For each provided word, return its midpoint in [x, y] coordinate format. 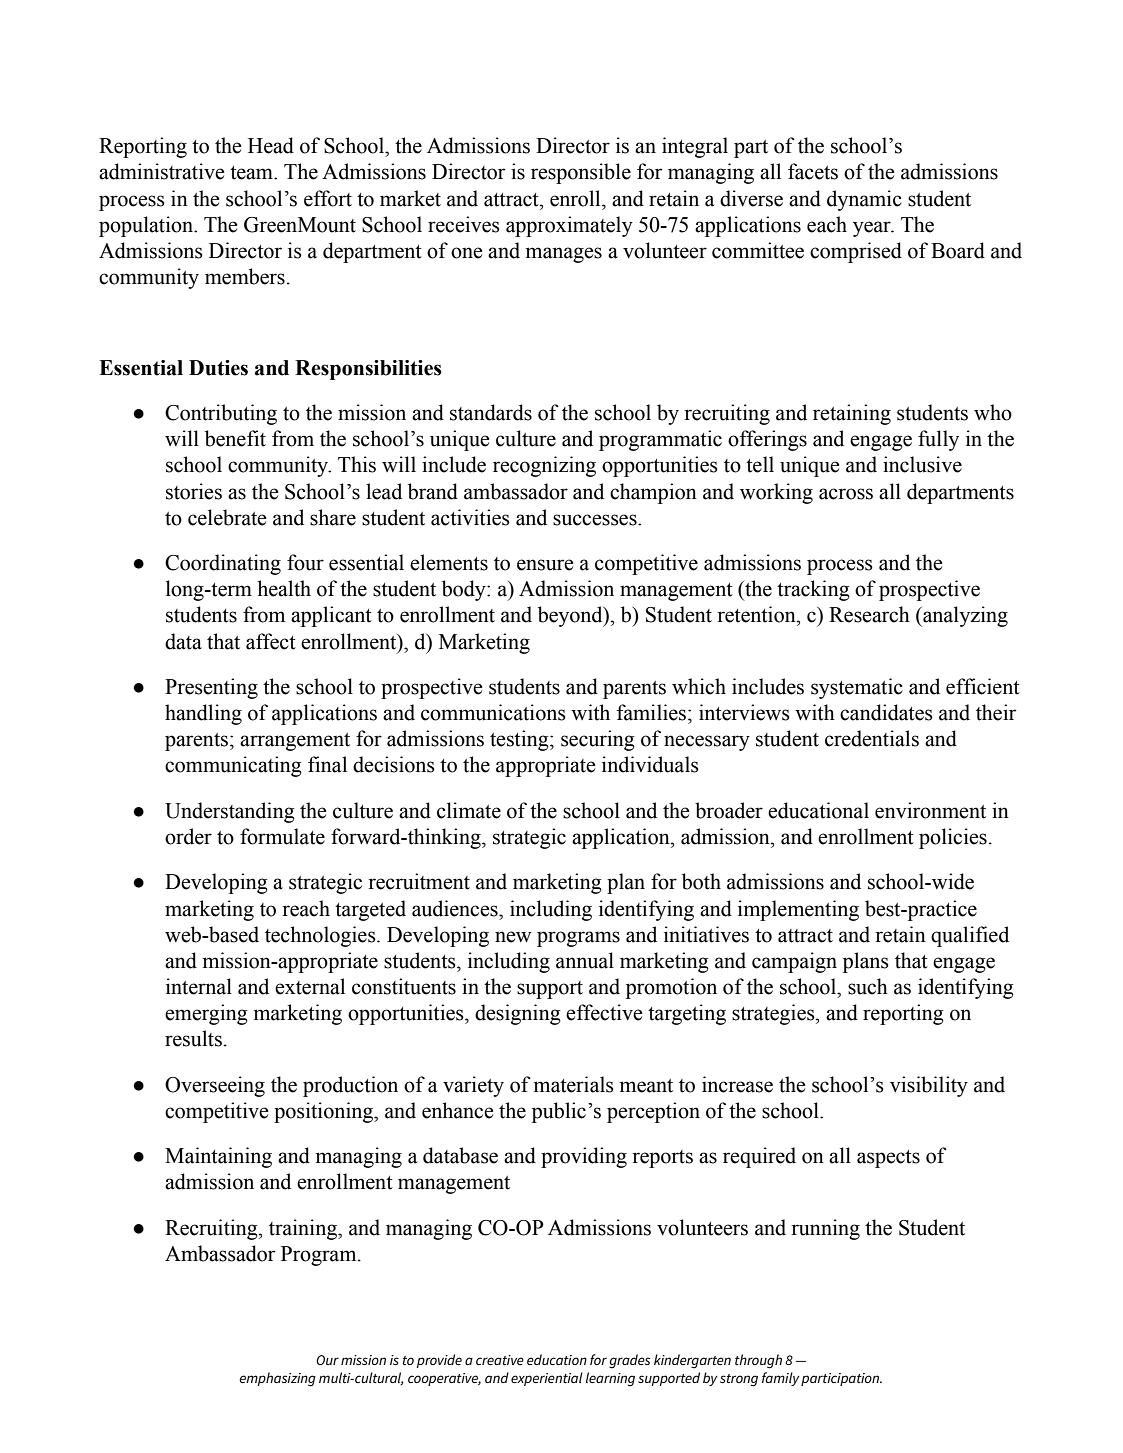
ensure [545, 565]
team [252, 173]
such [868, 986]
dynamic [864, 200]
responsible [581, 173]
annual [585, 960]
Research [869, 614]
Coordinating [223, 564]
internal [199, 986]
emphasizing [277, 1379]
